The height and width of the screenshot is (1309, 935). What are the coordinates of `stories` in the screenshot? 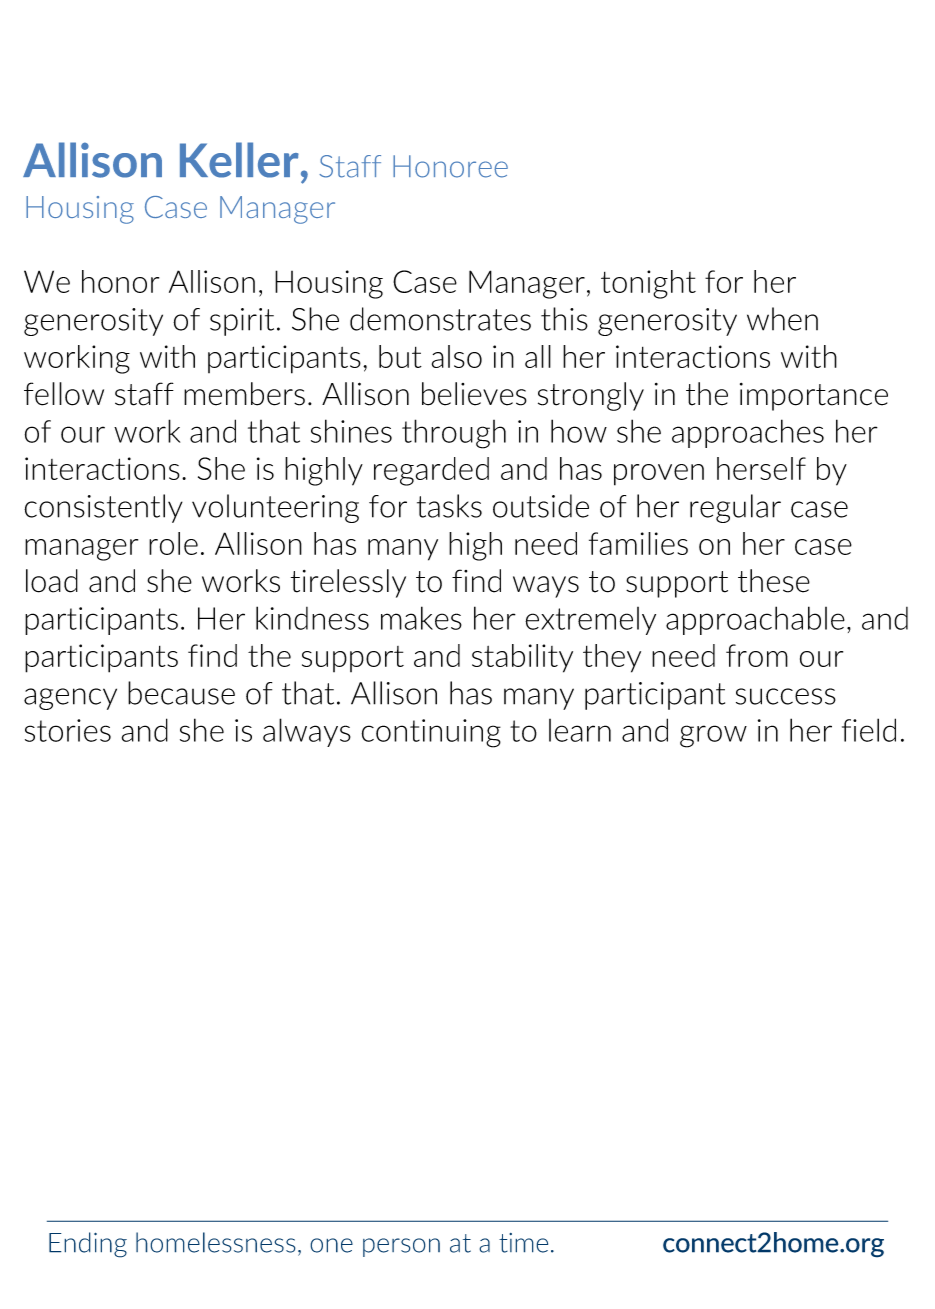 It's located at (68, 730).
